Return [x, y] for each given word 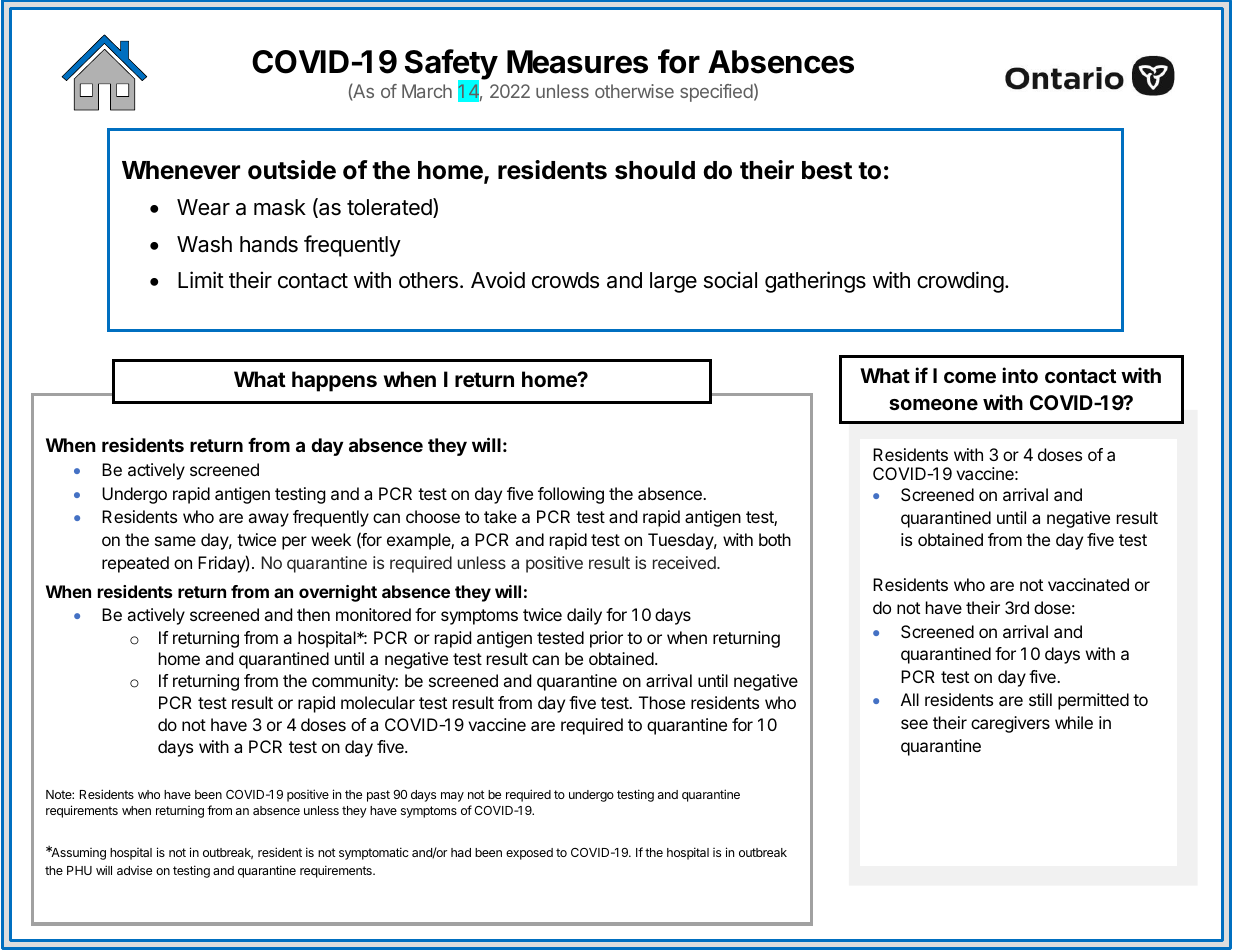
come [970, 377]
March [427, 91]
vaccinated [1088, 584]
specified [716, 93]
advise [134, 870]
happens [334, 381]
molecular [378, 702]
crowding [960, 282]
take [500, 516]
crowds [565, 280]
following [571, 495]
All [910, 699]
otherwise [634, 91]
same [175, 541]
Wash [204, 244]
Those [662, 702]
